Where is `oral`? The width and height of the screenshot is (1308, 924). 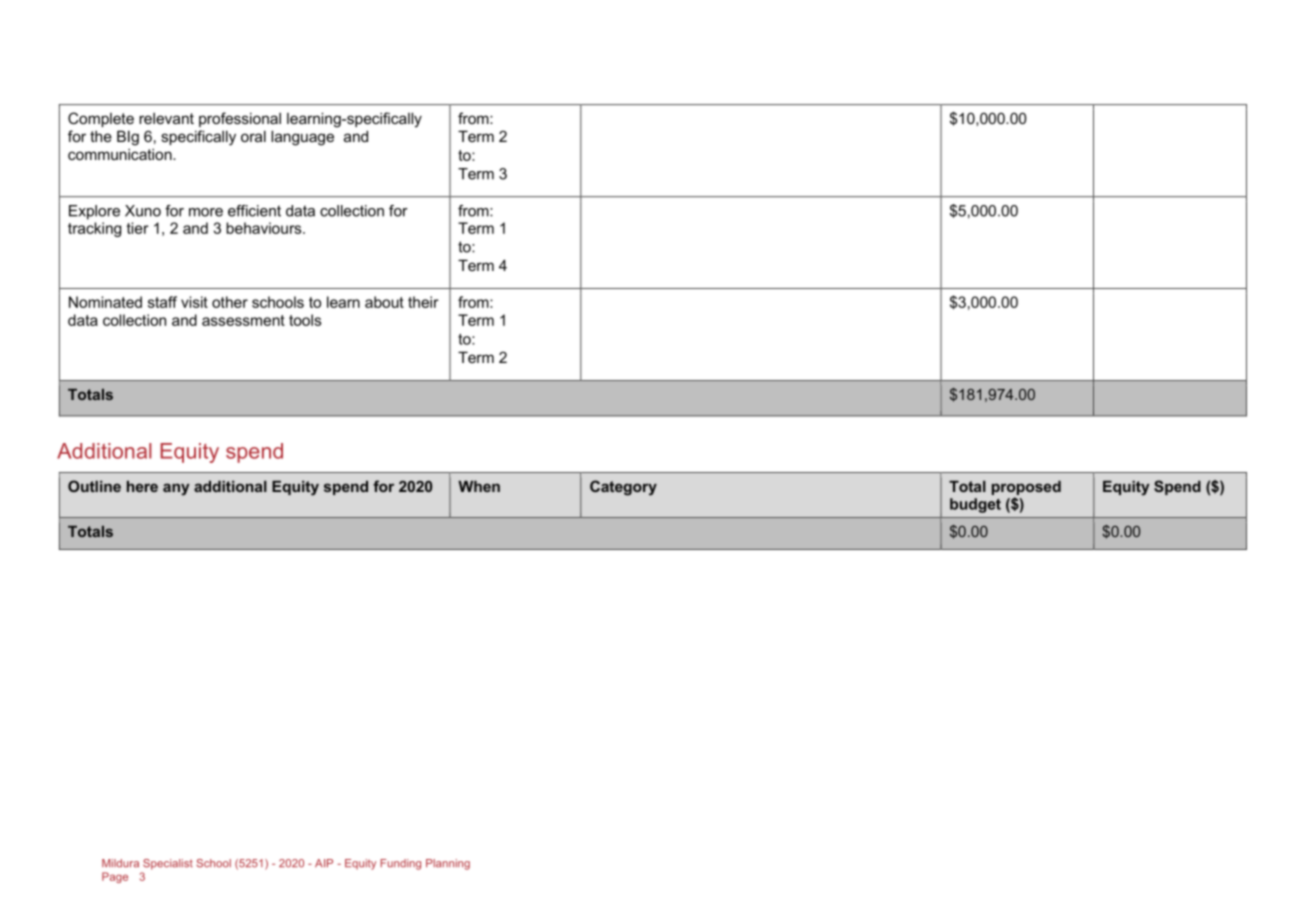 oral is located at coordinates (253, 136).
